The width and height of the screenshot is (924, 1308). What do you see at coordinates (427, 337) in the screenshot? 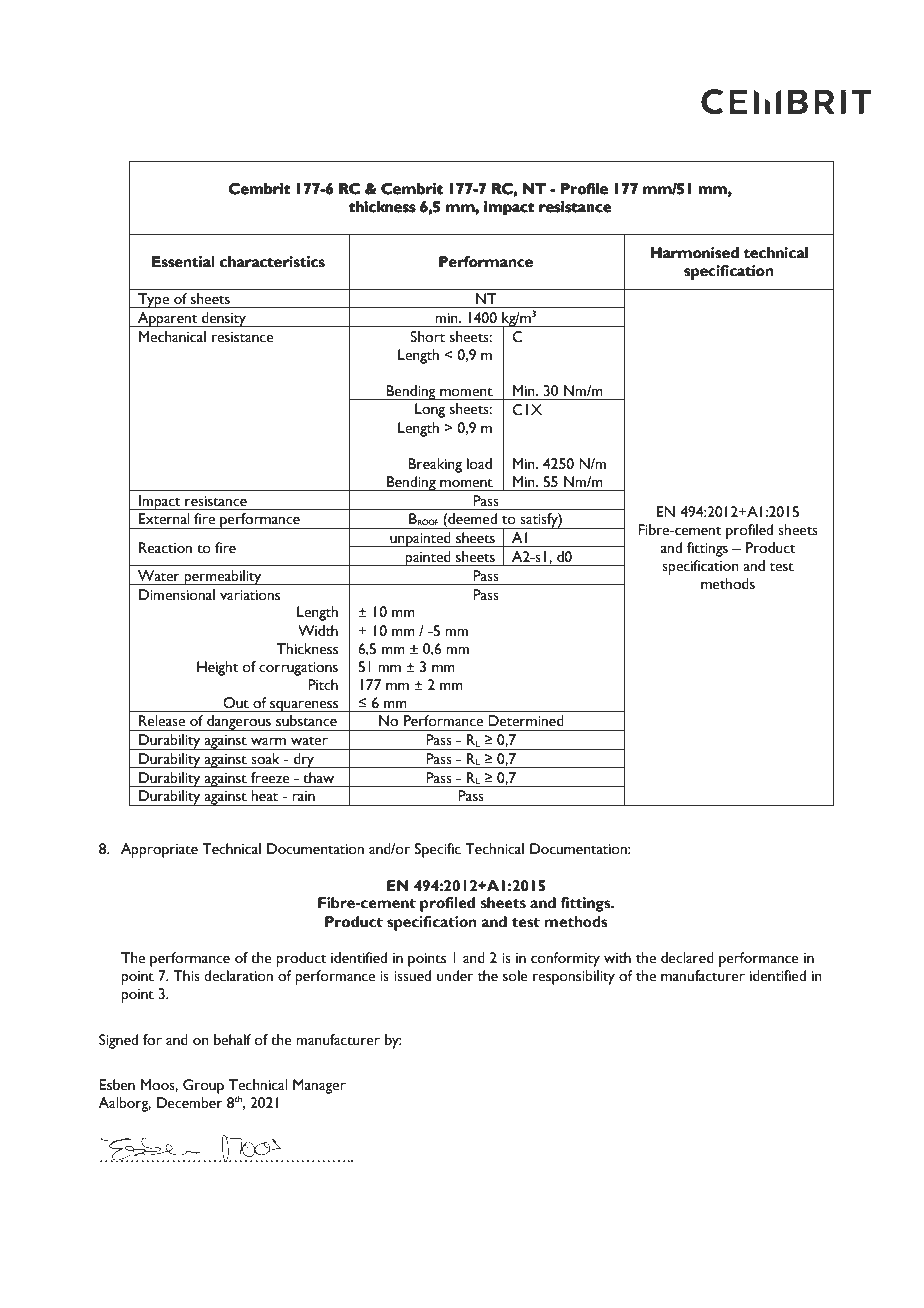
I see `Short` at bounding box center [427, 337].
